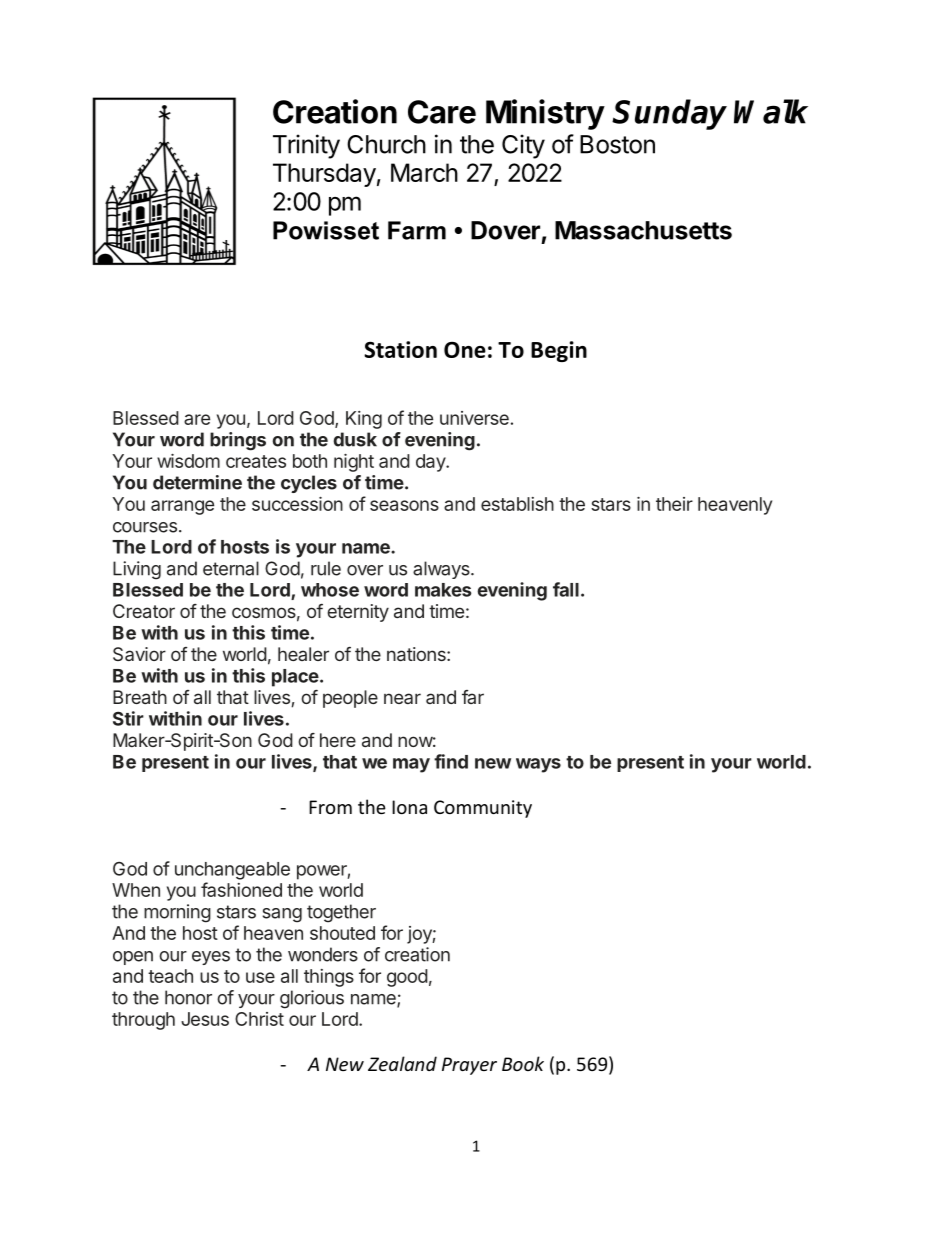  Describe the element at coordinates (231, 568) in the screenshot. I see `eternal` at that location.
